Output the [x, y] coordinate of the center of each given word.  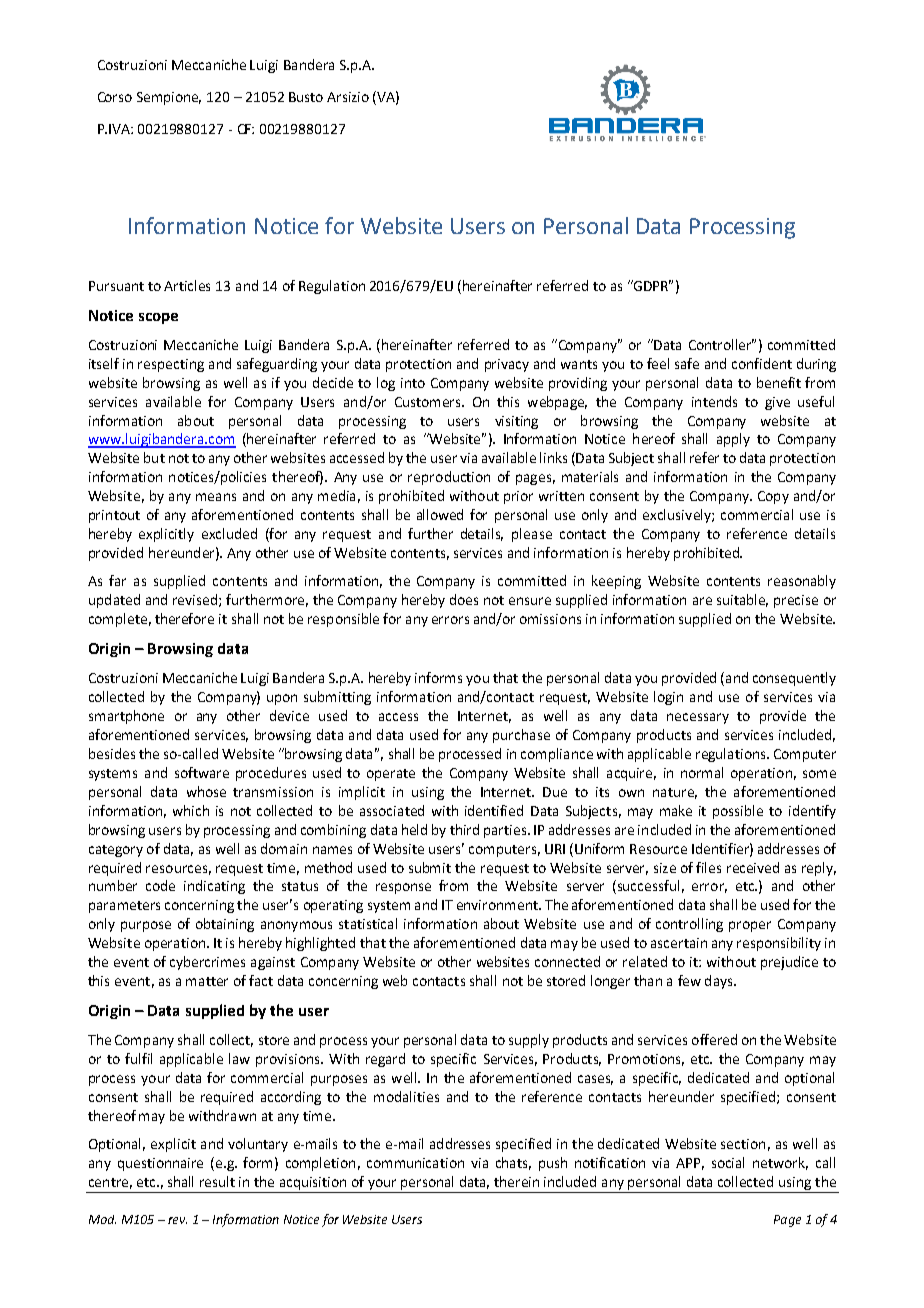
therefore [184, 618]
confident [762, 363]
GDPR [651, 285]
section [743, 1144]
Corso [115, 97]
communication [415, 1163]
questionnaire [160, 1164]
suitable [742, 600]
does [464, 599]
